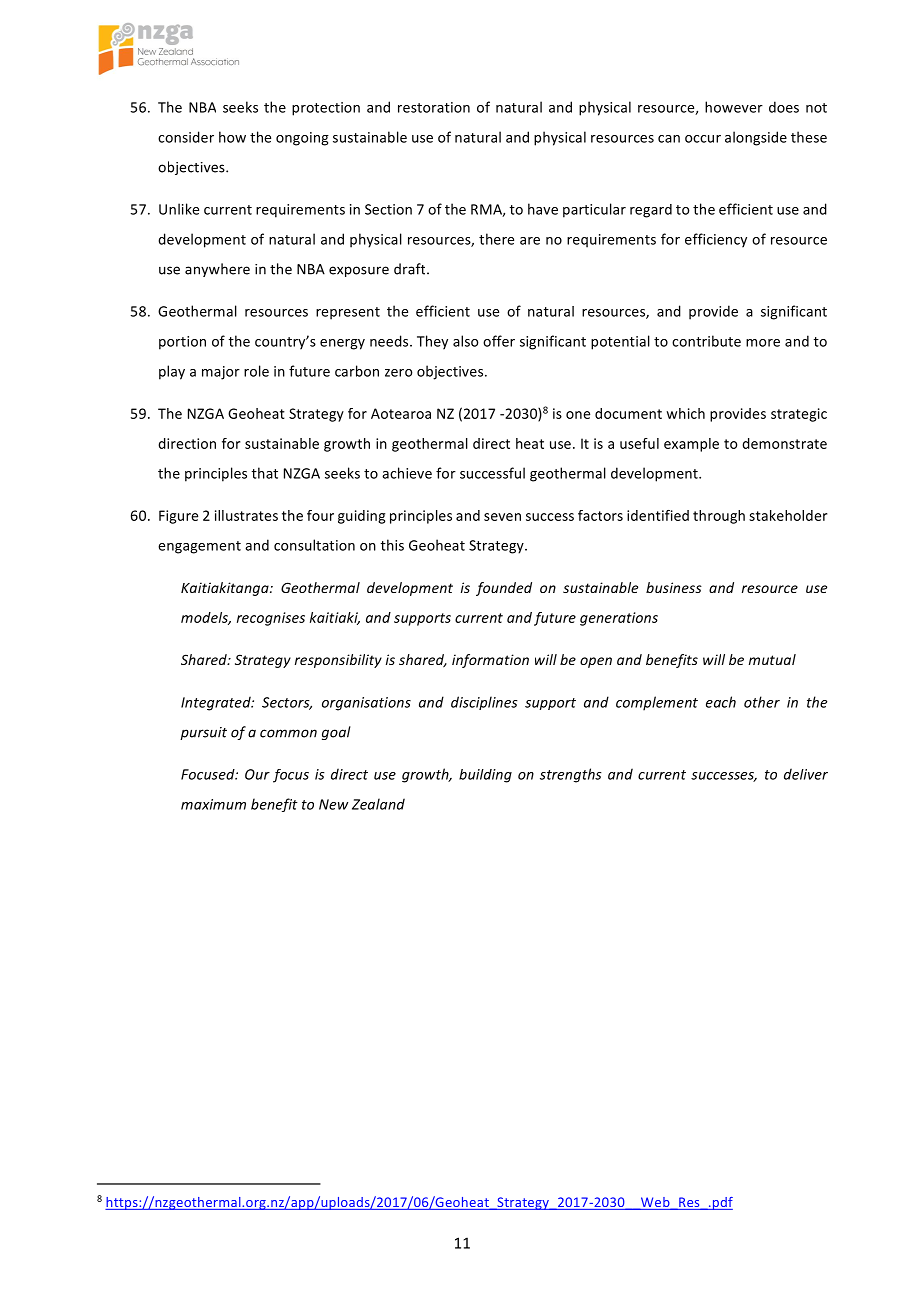  What do you see at coordinates (772, 659) in the image?
I see `mutual` at bounding box center [772, 659].
